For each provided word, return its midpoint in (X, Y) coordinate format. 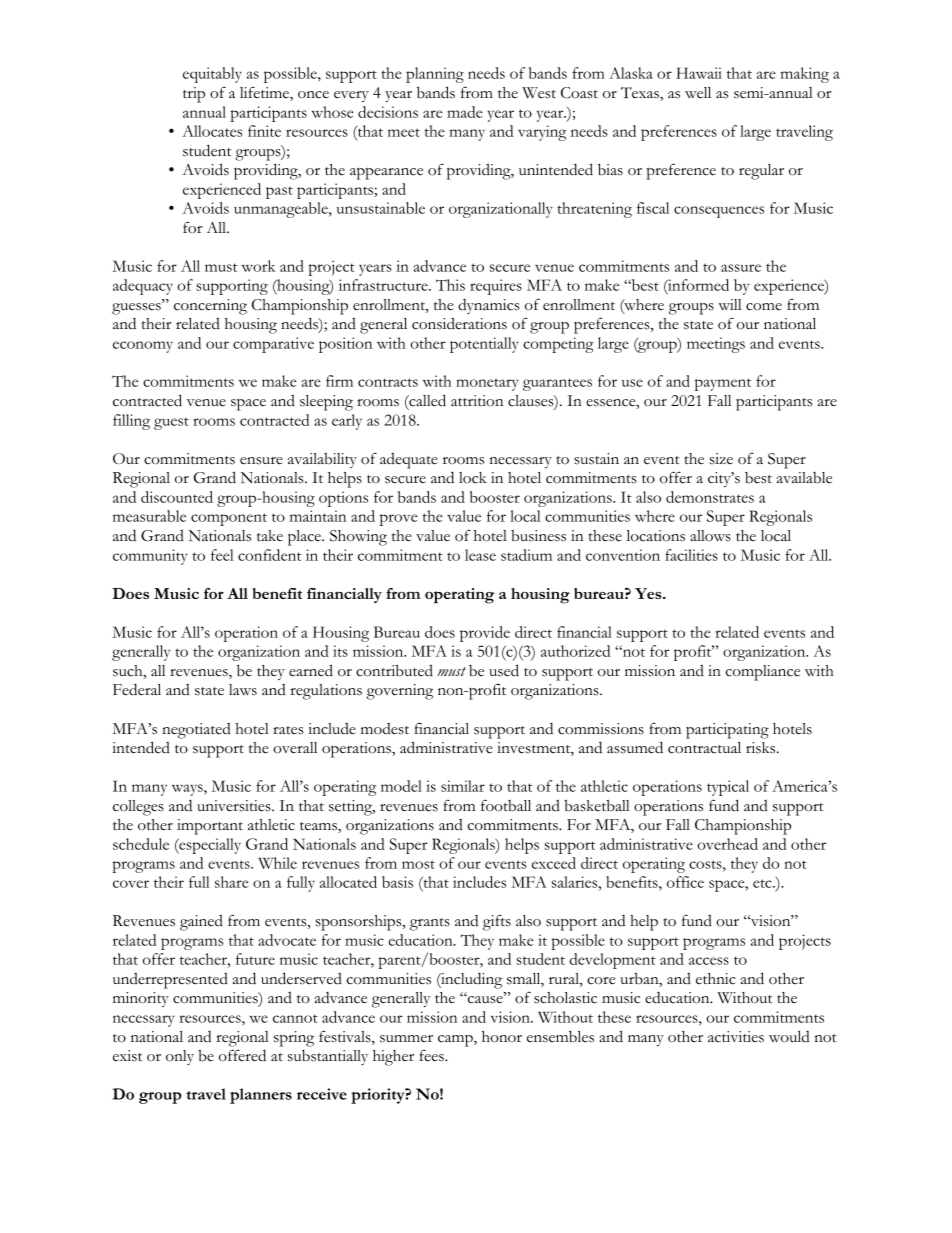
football (506, 805)
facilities (691, 555)
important (210, 827)
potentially (484, 345)
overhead (727, 844)
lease (480, 555)
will (730, 305)
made (464, 112)
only (180, 1057)
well (698, 93)
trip (194, 95)
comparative (273, 345)
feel (222, 555)
